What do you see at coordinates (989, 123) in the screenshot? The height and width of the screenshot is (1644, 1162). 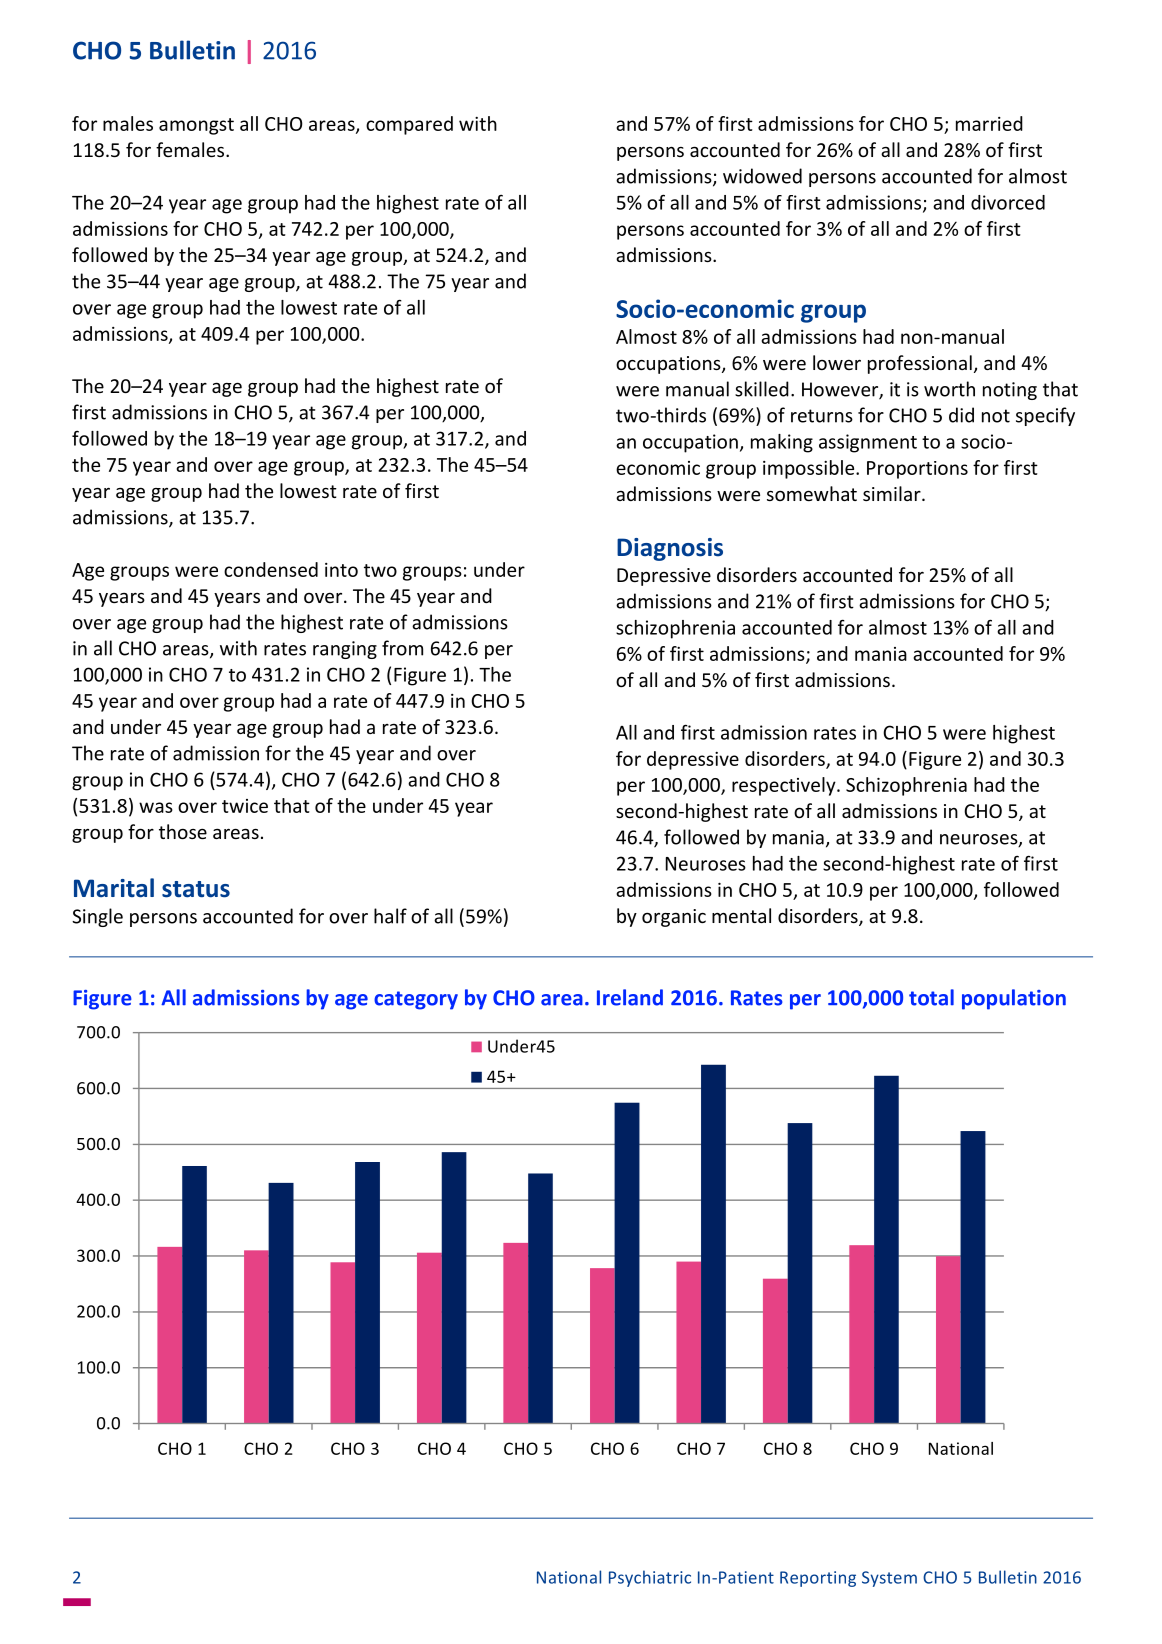 I see `married` at bounding box center [989, 123].
